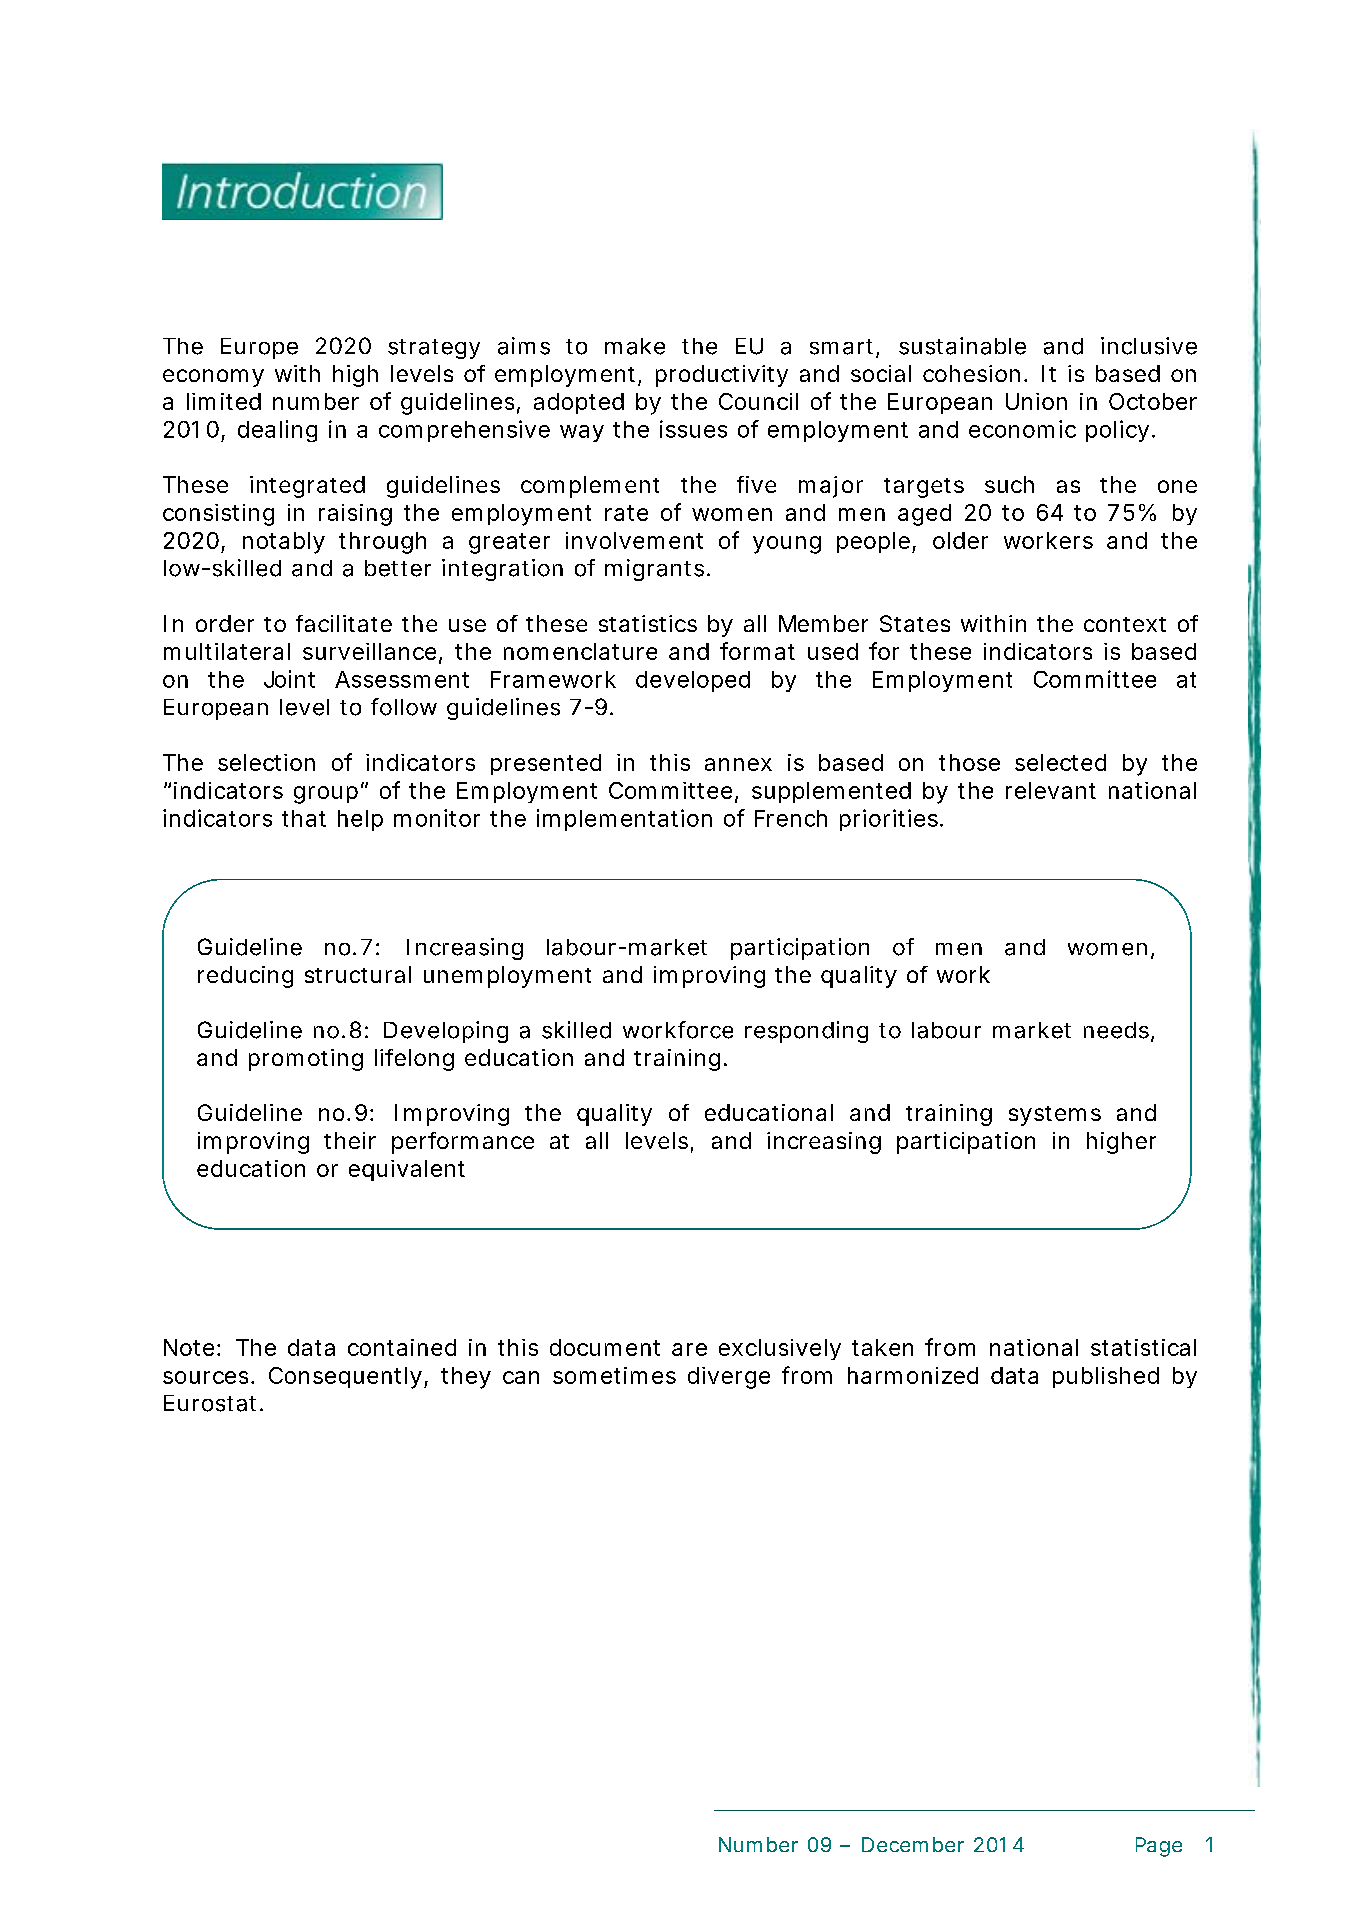 This image has width=1360, height=1924. I want to click on December, so click(913, 1844).
